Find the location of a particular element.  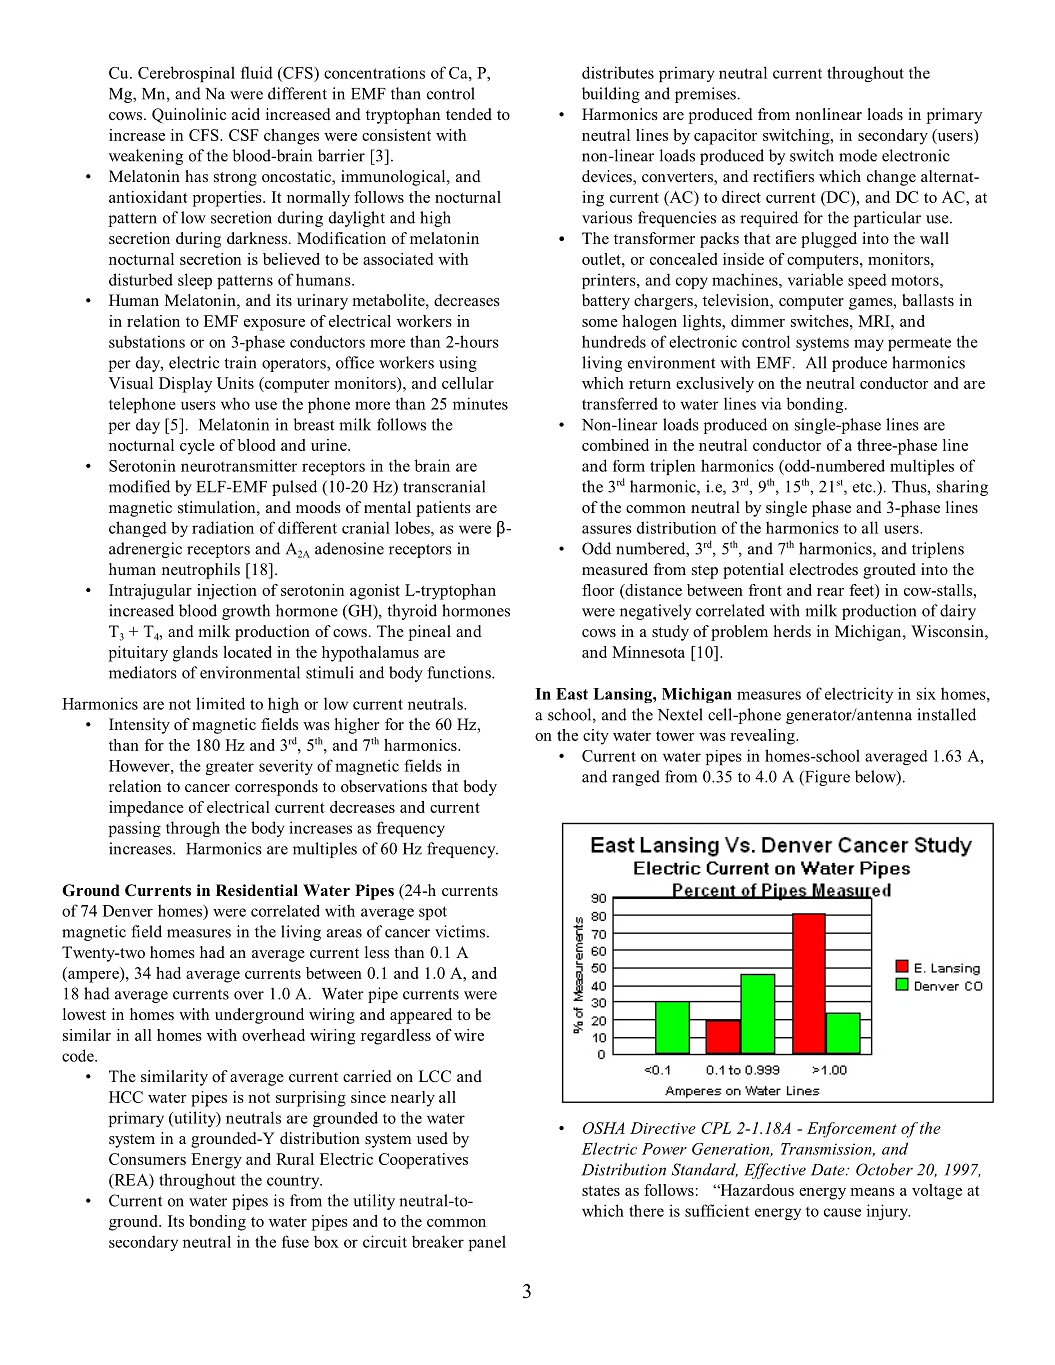

may is located at coordinates (869, 345).
